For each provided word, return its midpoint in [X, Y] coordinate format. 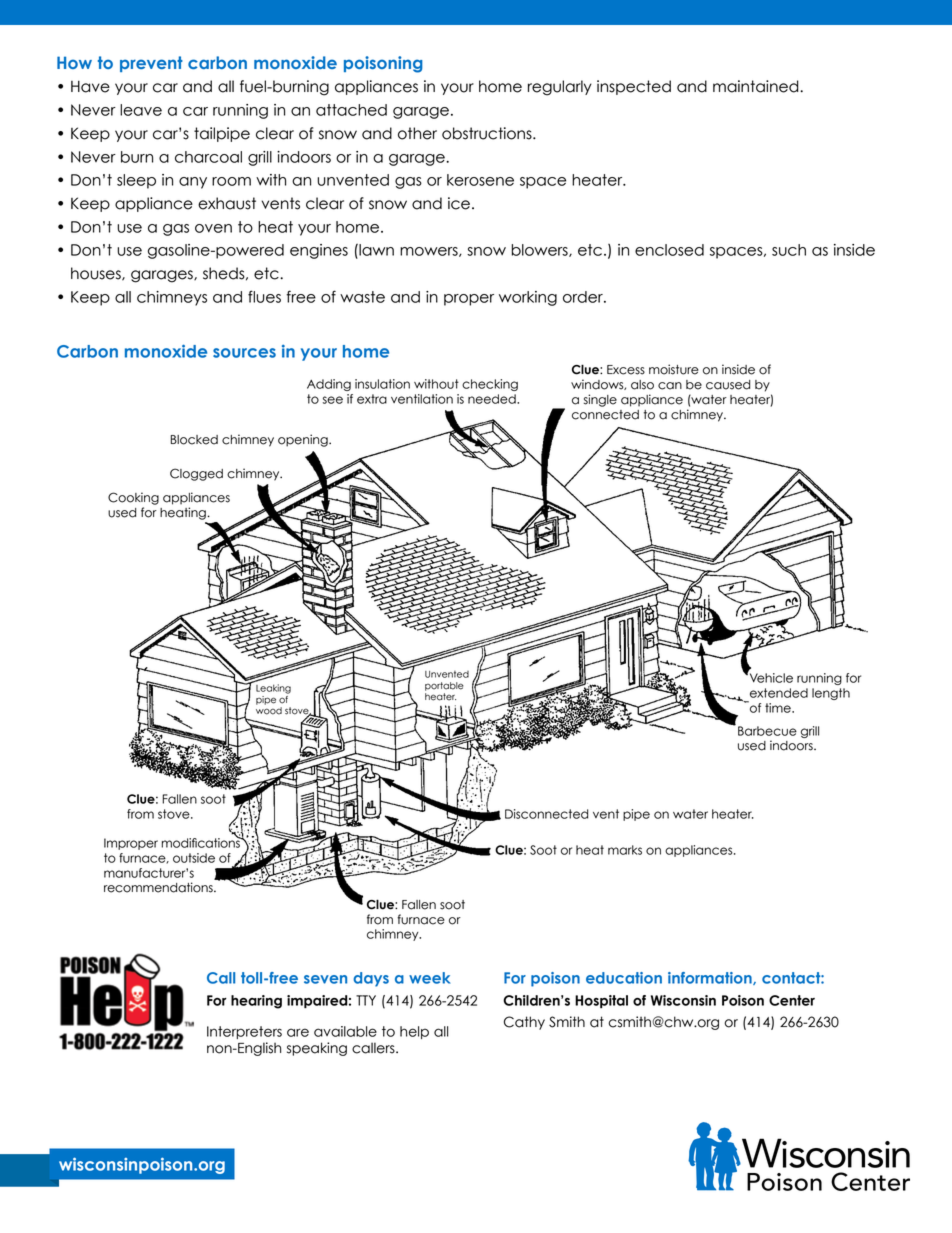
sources [244, 353]
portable [444, 686]
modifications [201, 841]
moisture [674, 369]
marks [625, 850]
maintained [757, 86]
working [528, 298]
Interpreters [244, 1032]
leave [141, 110]
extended [779, 693]
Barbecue [767, 731]
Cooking [133, 498]
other [417, 133]
